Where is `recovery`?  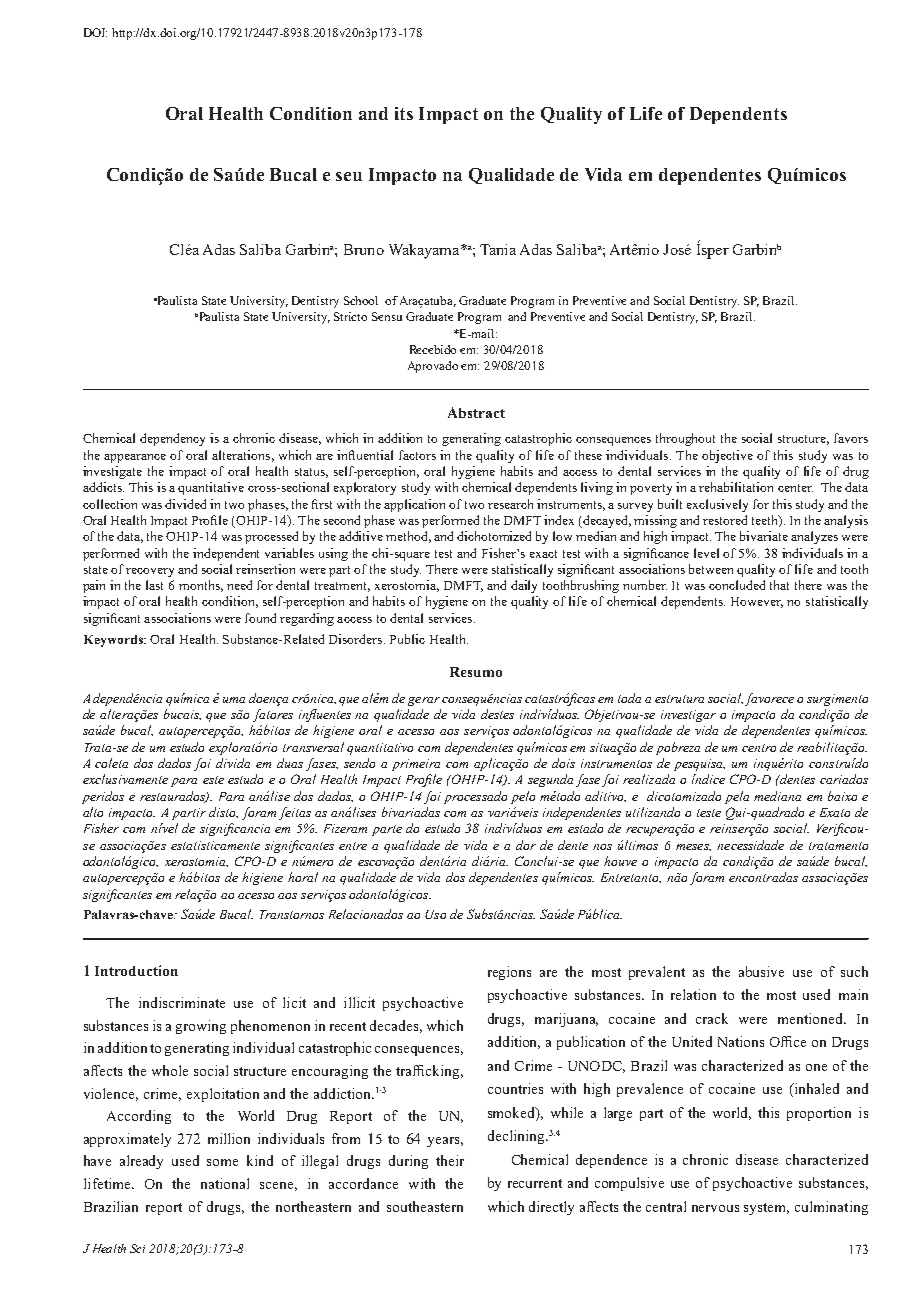 recovery is located at coordinates (150, 572).
